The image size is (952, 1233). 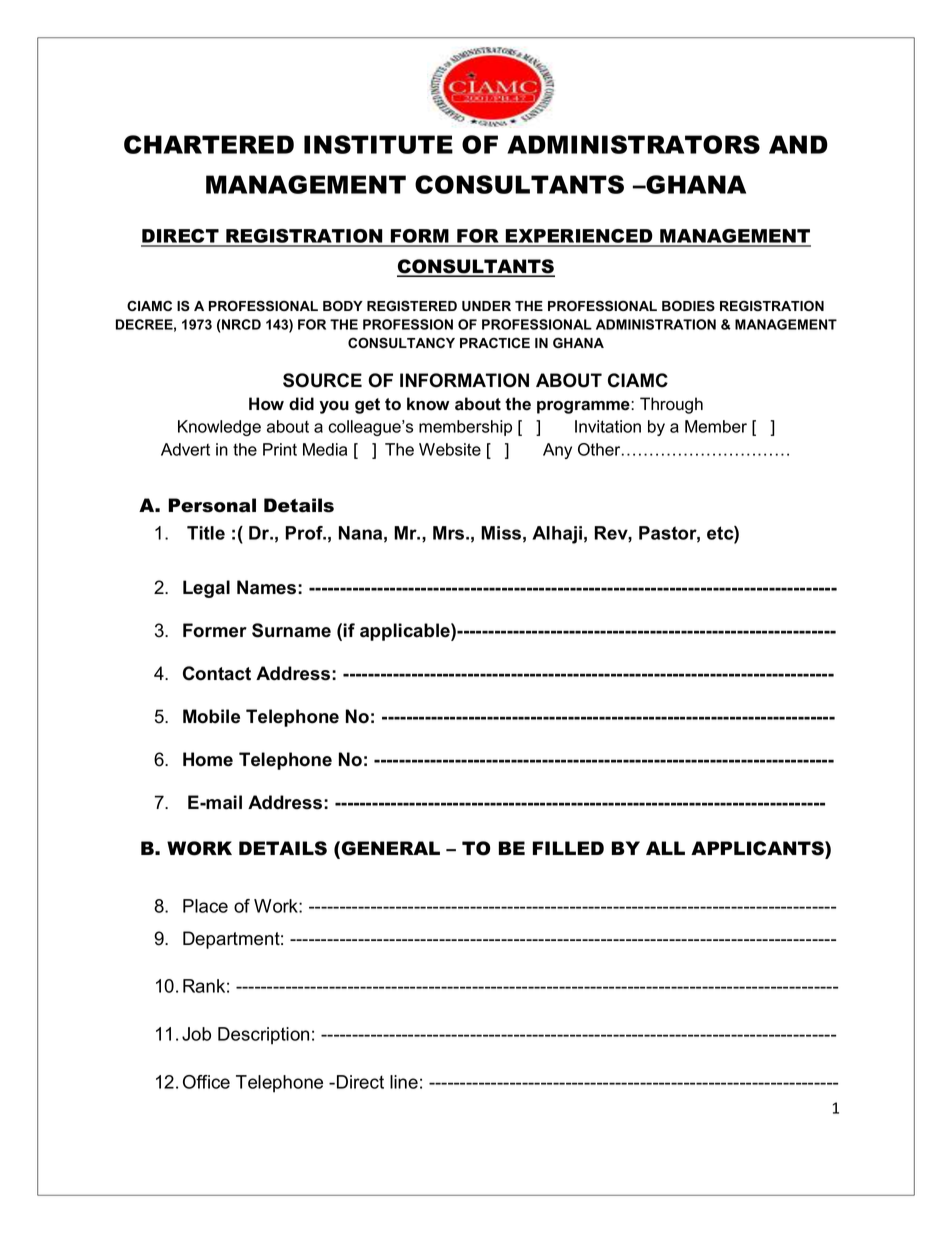 I want to click on Through, so click(x=671, y=405).
